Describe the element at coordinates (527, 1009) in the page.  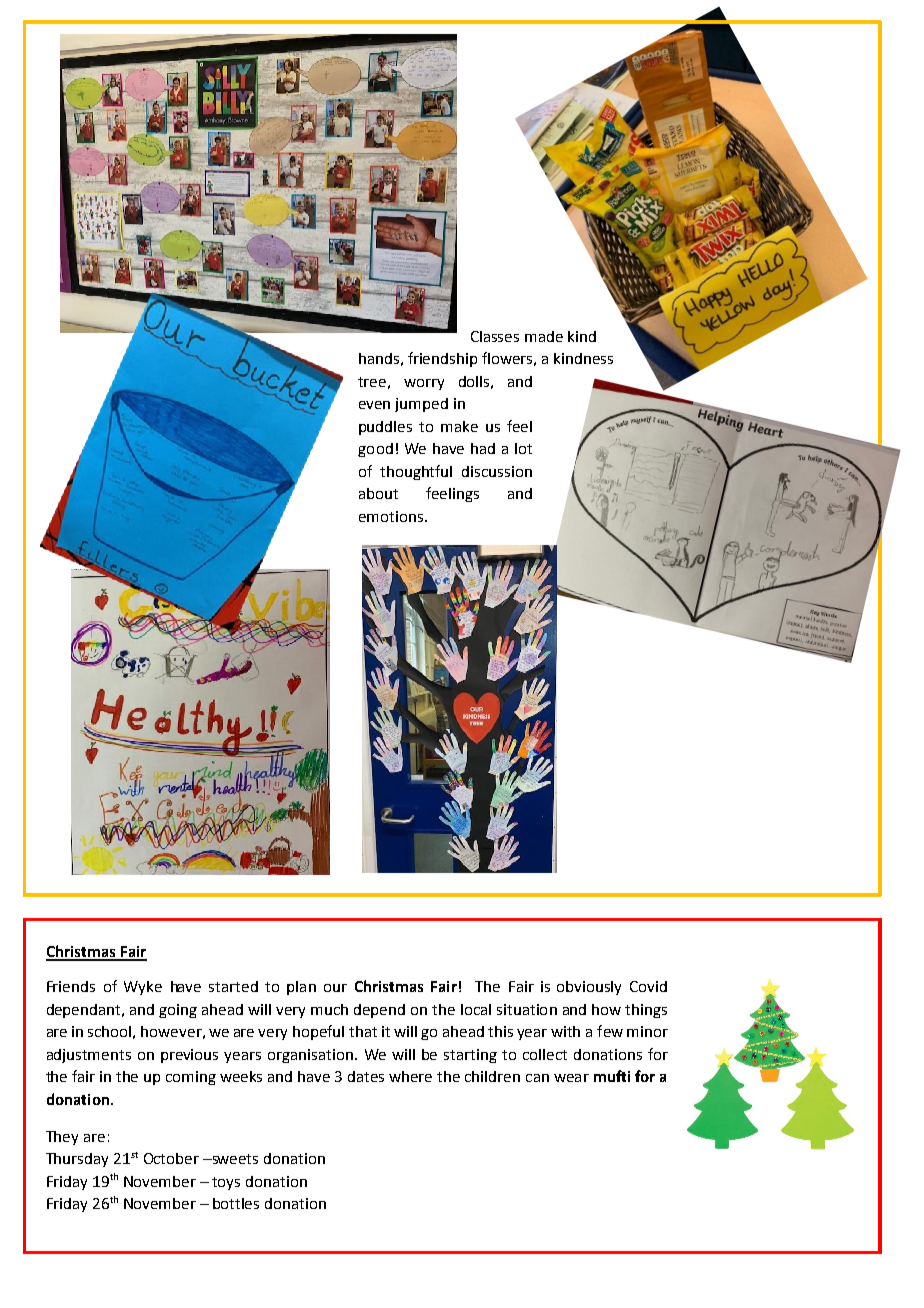
I see `situation` at that location.
